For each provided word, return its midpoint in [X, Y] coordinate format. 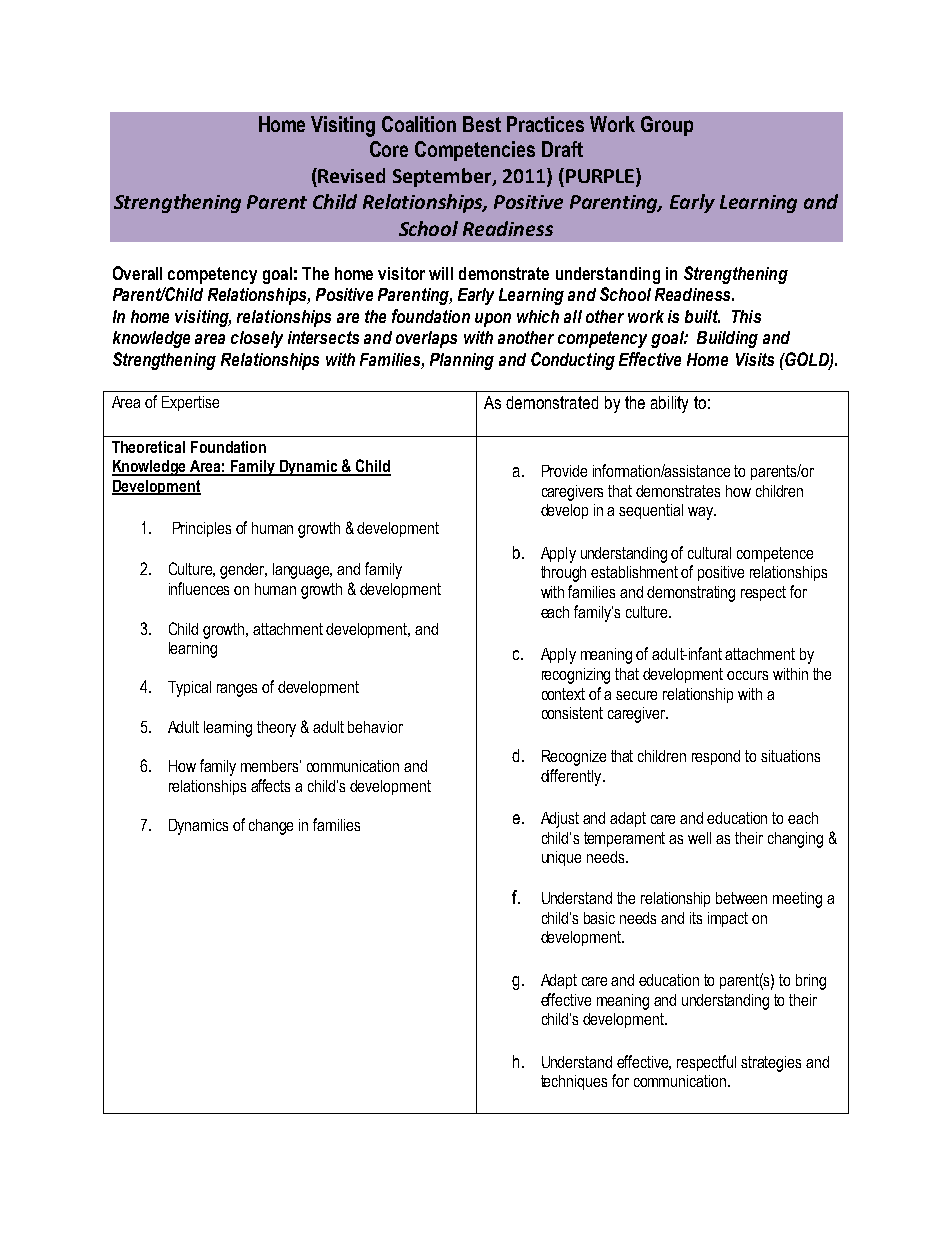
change [271, 827]
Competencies [475, 151]
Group [667, 126]
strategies [771, 1064]
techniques [574, 1082]
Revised [350, 175]
